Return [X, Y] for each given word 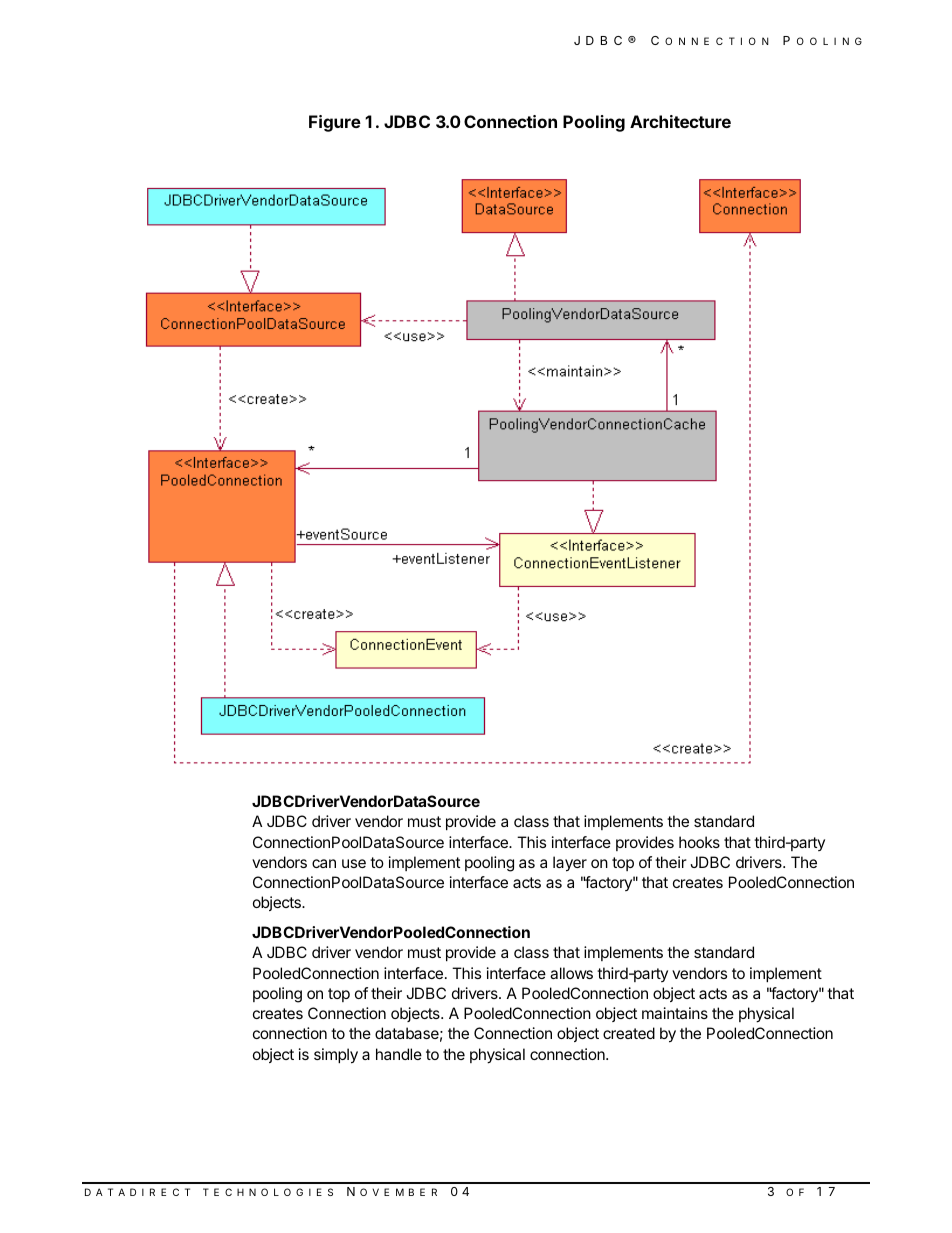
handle [399, 1054]
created [629, 1033]
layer [570, 864]
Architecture [680, 121]
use [354, 863]
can [324, 863]
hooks [699, 842]
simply [336, 1056]
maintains [675, 1013]
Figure [335, 123]
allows [571, 973]
